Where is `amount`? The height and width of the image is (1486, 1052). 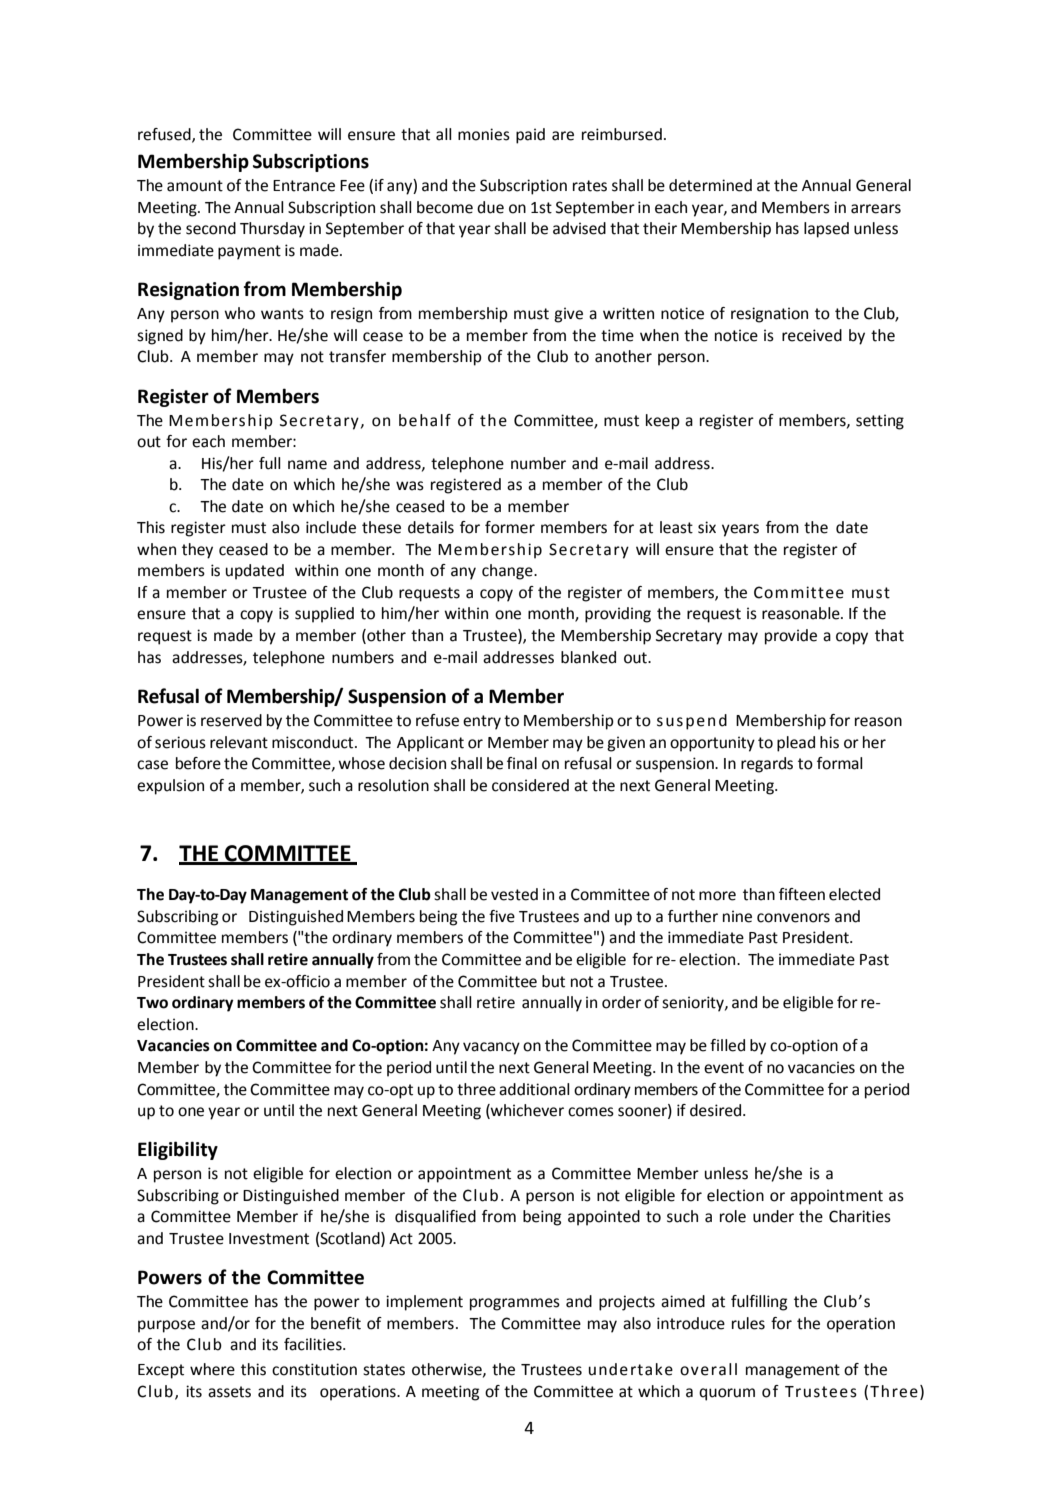
amount is located at coordinates (195, 186).
